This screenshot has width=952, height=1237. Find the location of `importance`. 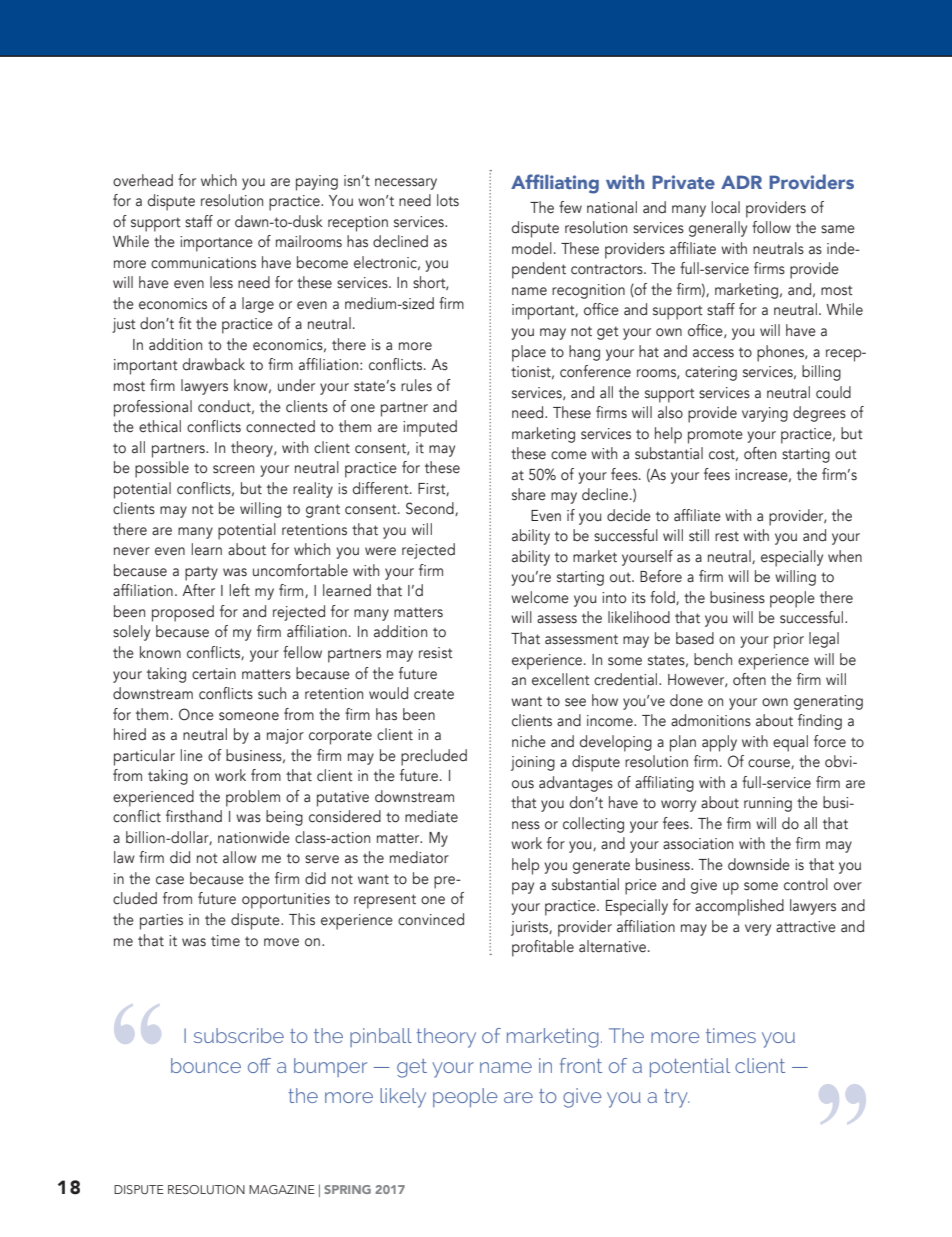

importance is located at coordinates (216, 244).
